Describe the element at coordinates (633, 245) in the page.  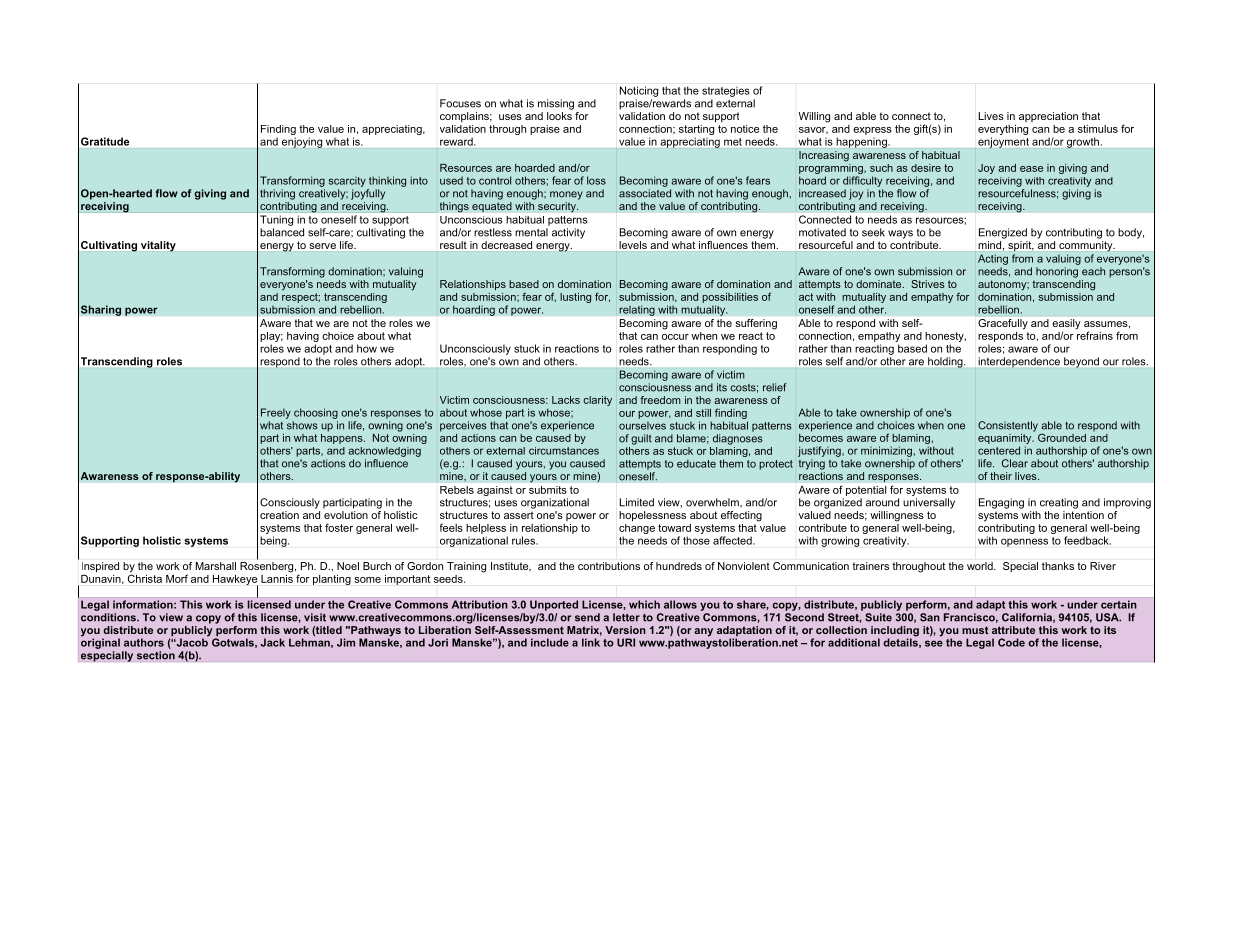
I see `levels` at that location.
